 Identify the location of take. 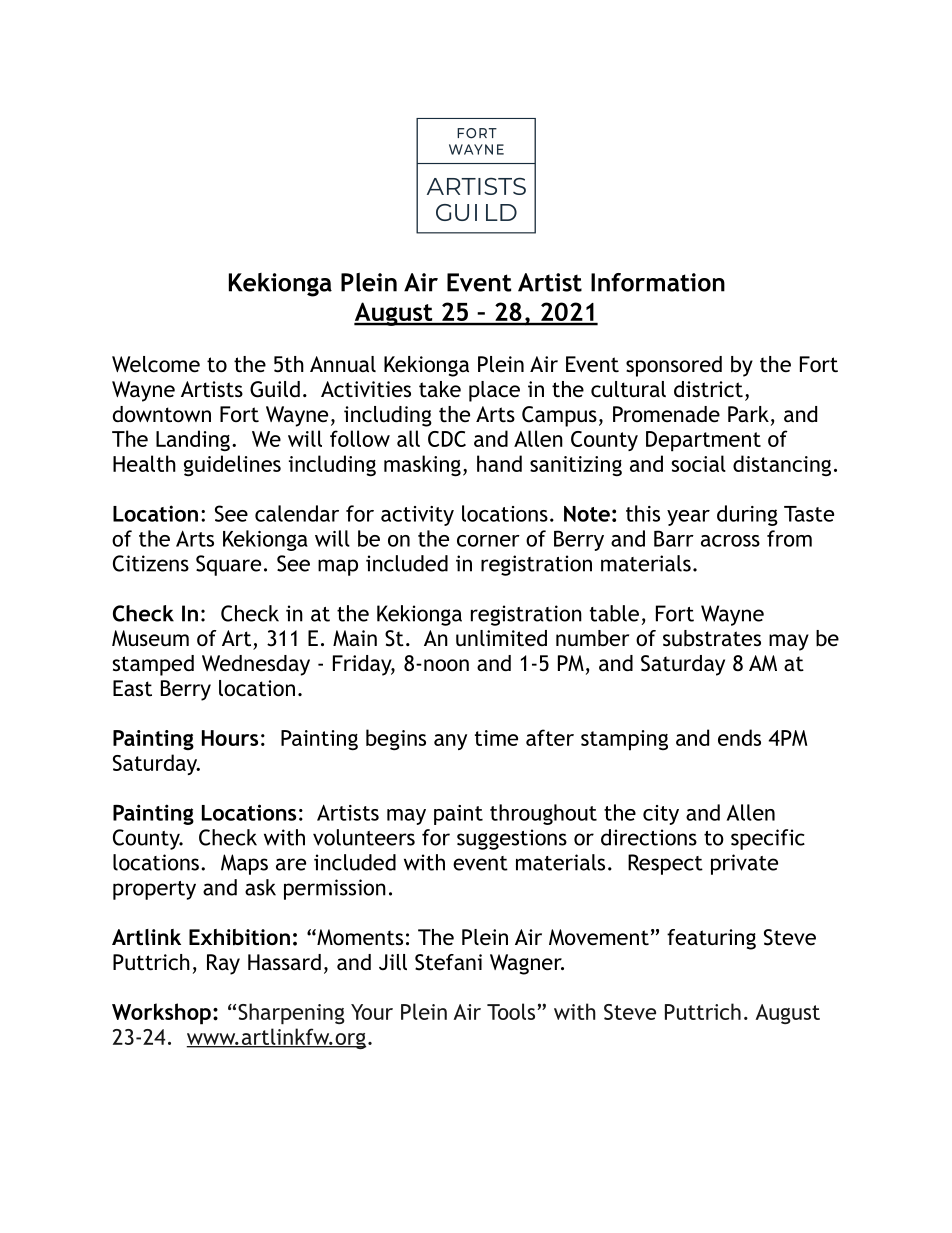
(440, 389).
